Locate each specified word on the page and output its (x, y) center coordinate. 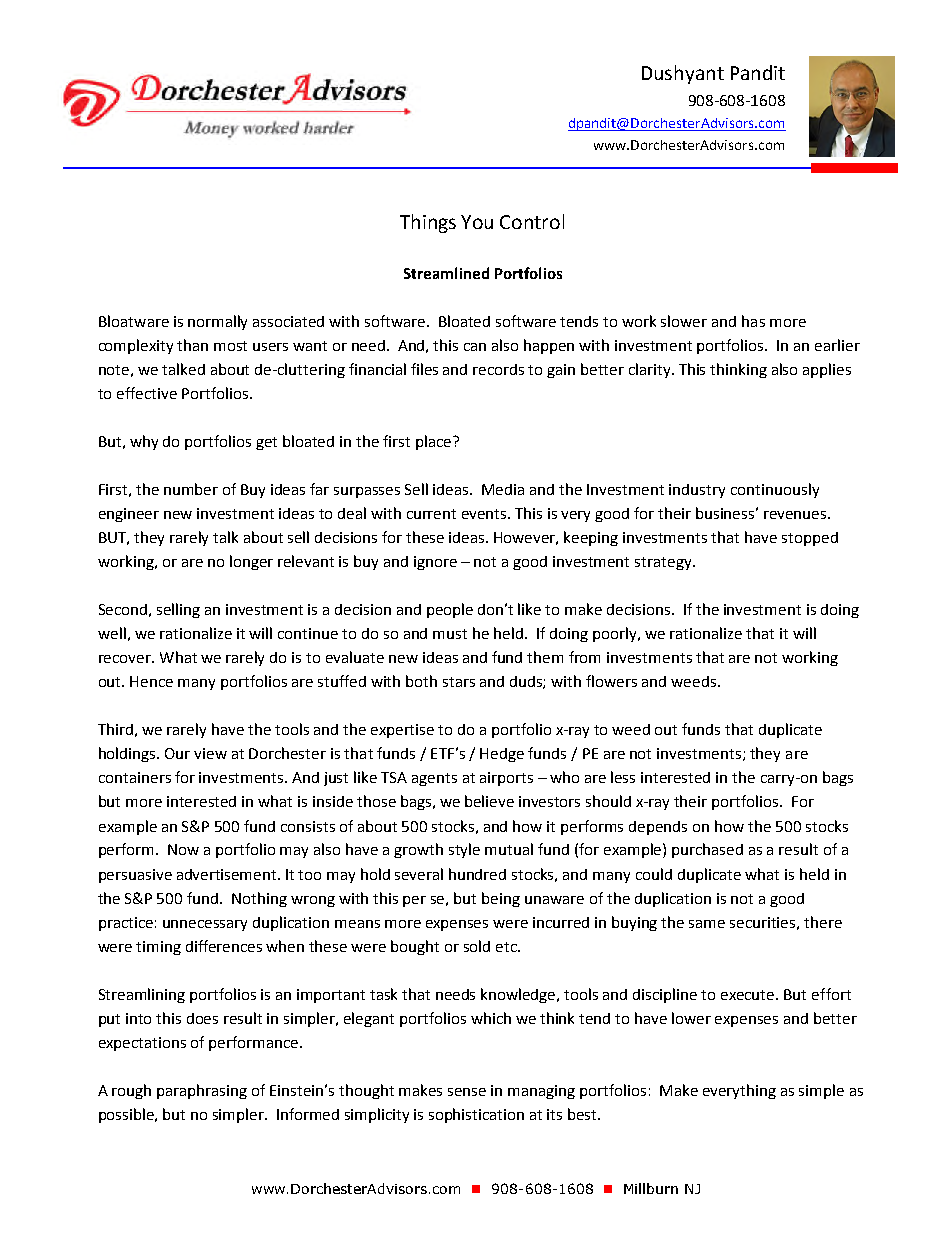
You (477, 222)
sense (467, 1092)
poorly (616, 634)
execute (749, 995)
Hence (151, 681)
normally (217, 322)
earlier (837, 345)
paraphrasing (202, 1091)
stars (459, 682)
